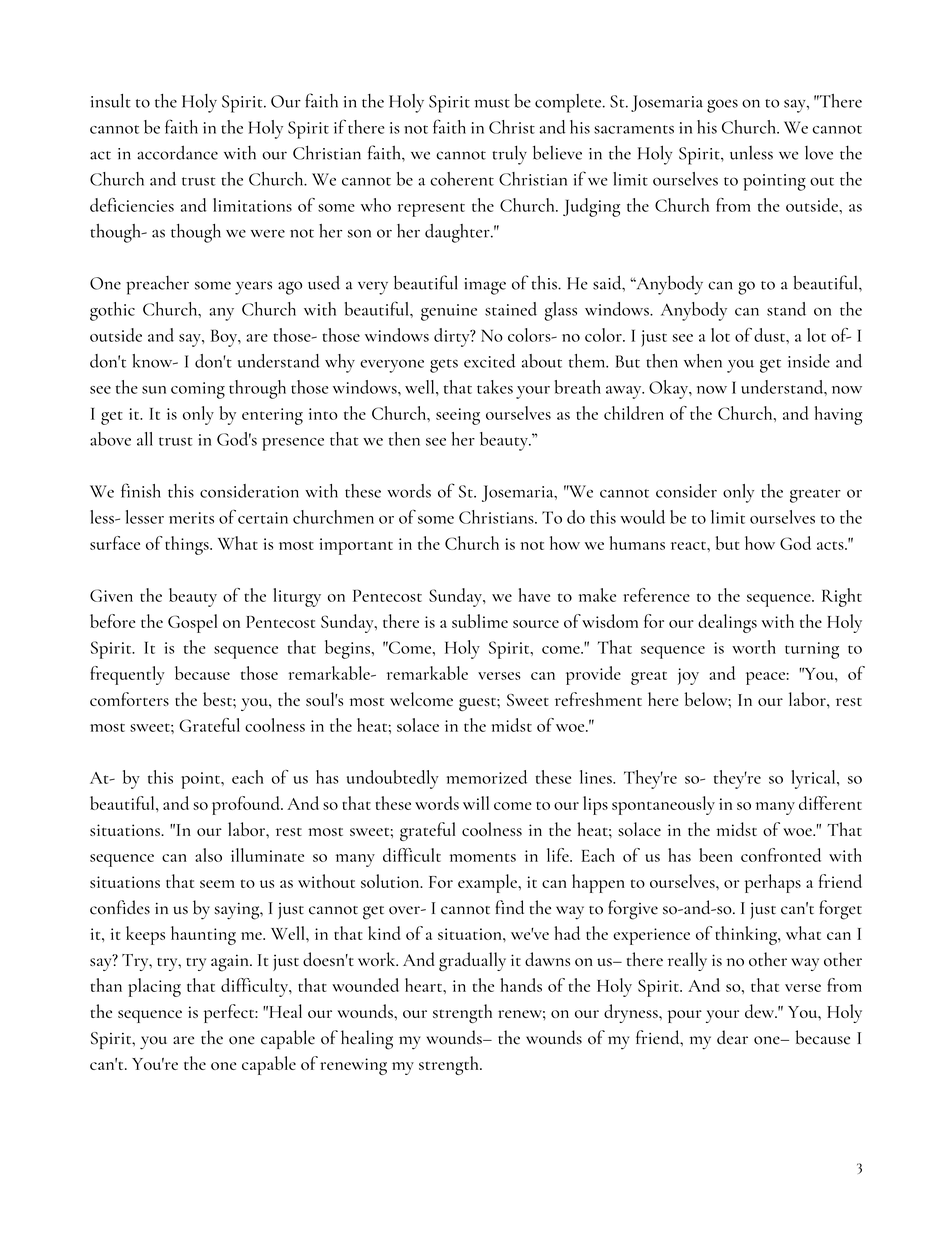 The image size is (952, 1233). Describe the element at coordinates (458, 416) in the image. I see `seeing` at that location.
